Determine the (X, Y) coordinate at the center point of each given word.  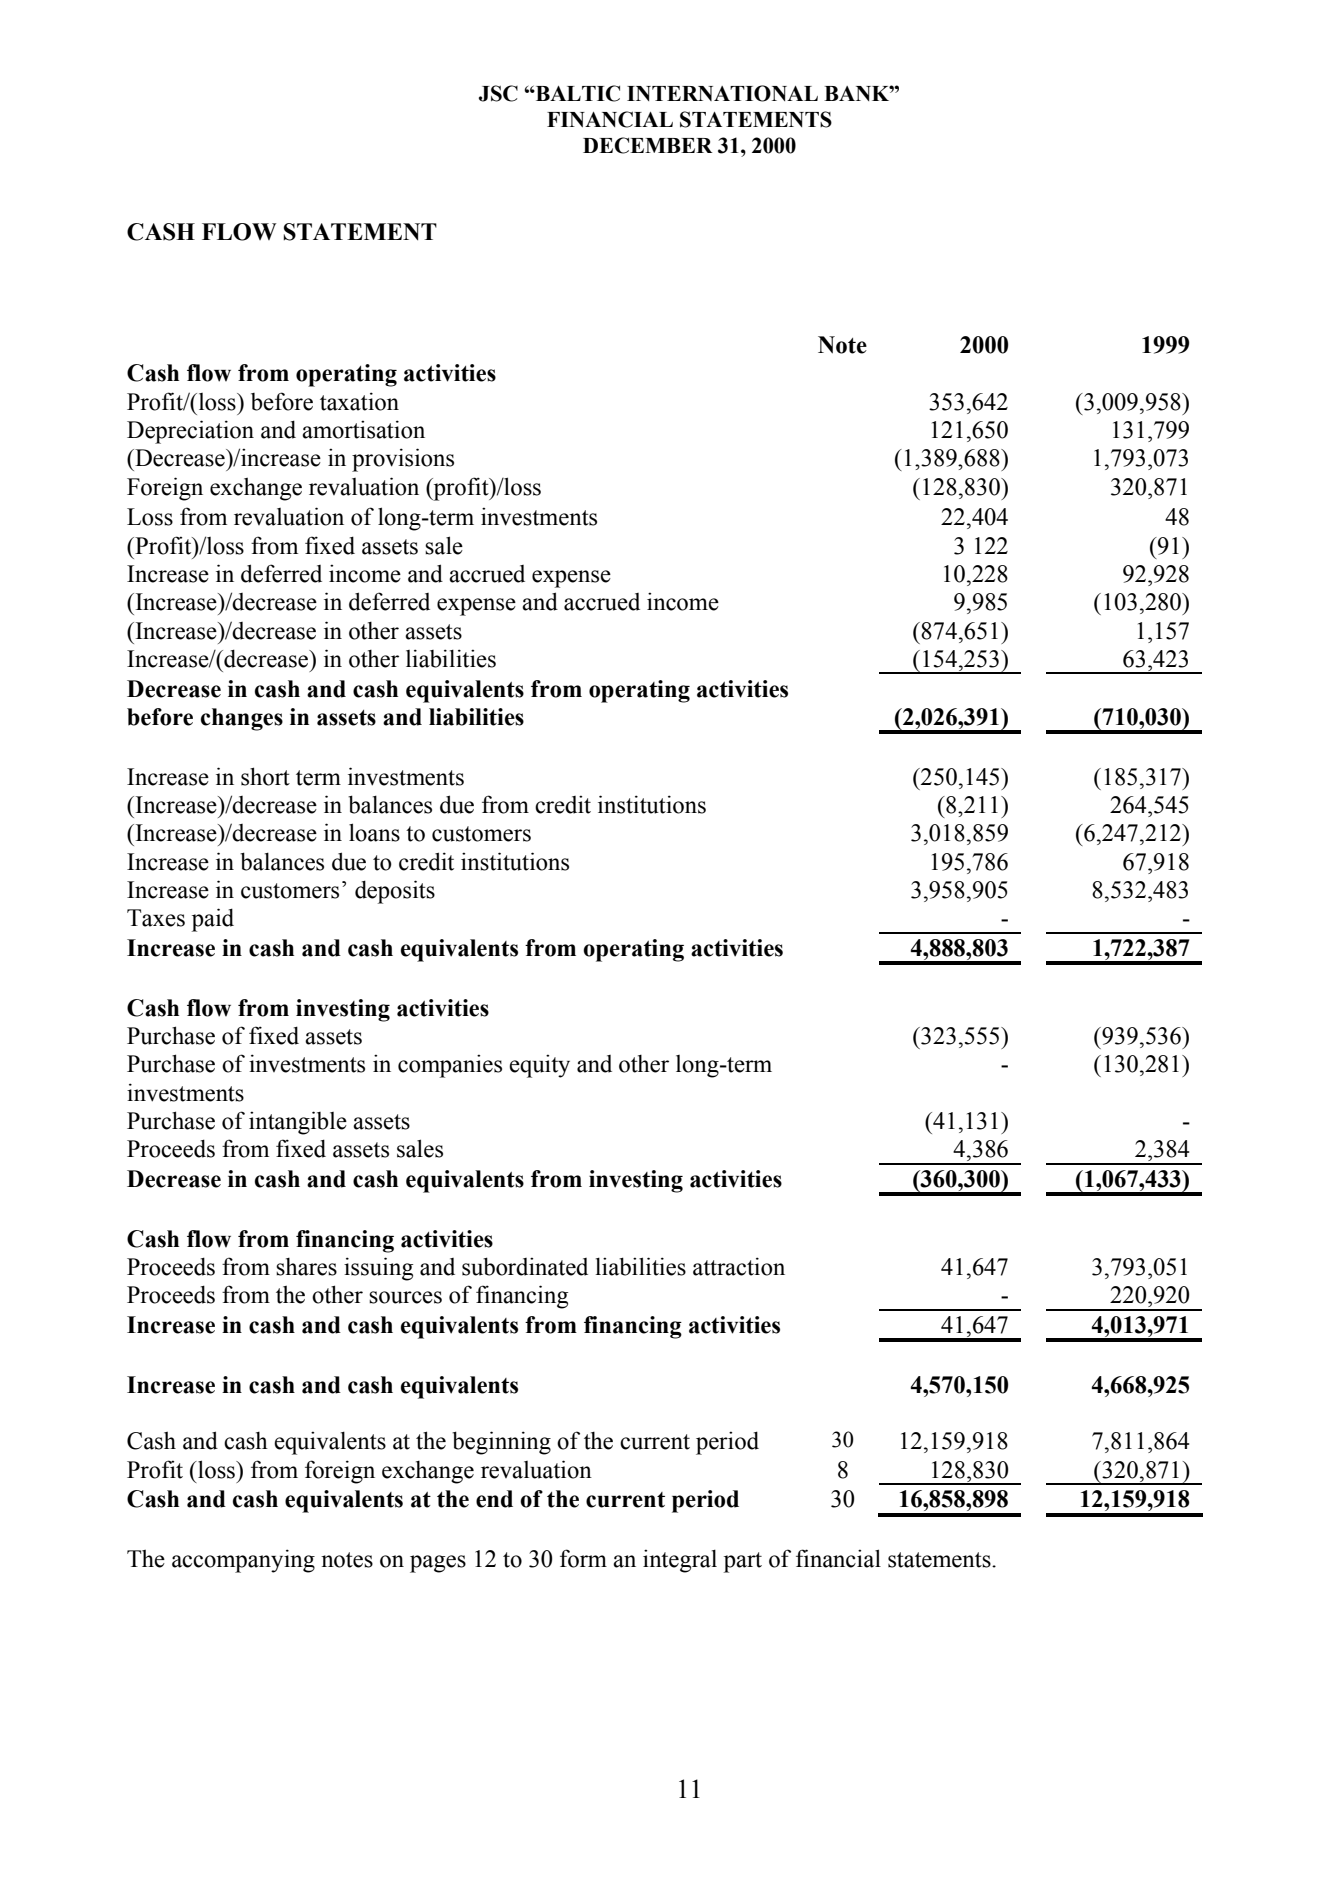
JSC (498, 93)
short (265, 776)
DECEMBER (648, 145)
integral (680, 1561)
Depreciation (190, 432)
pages (438, 1564)
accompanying (243, 1561)
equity (539, 1066)
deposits (395, 892)
